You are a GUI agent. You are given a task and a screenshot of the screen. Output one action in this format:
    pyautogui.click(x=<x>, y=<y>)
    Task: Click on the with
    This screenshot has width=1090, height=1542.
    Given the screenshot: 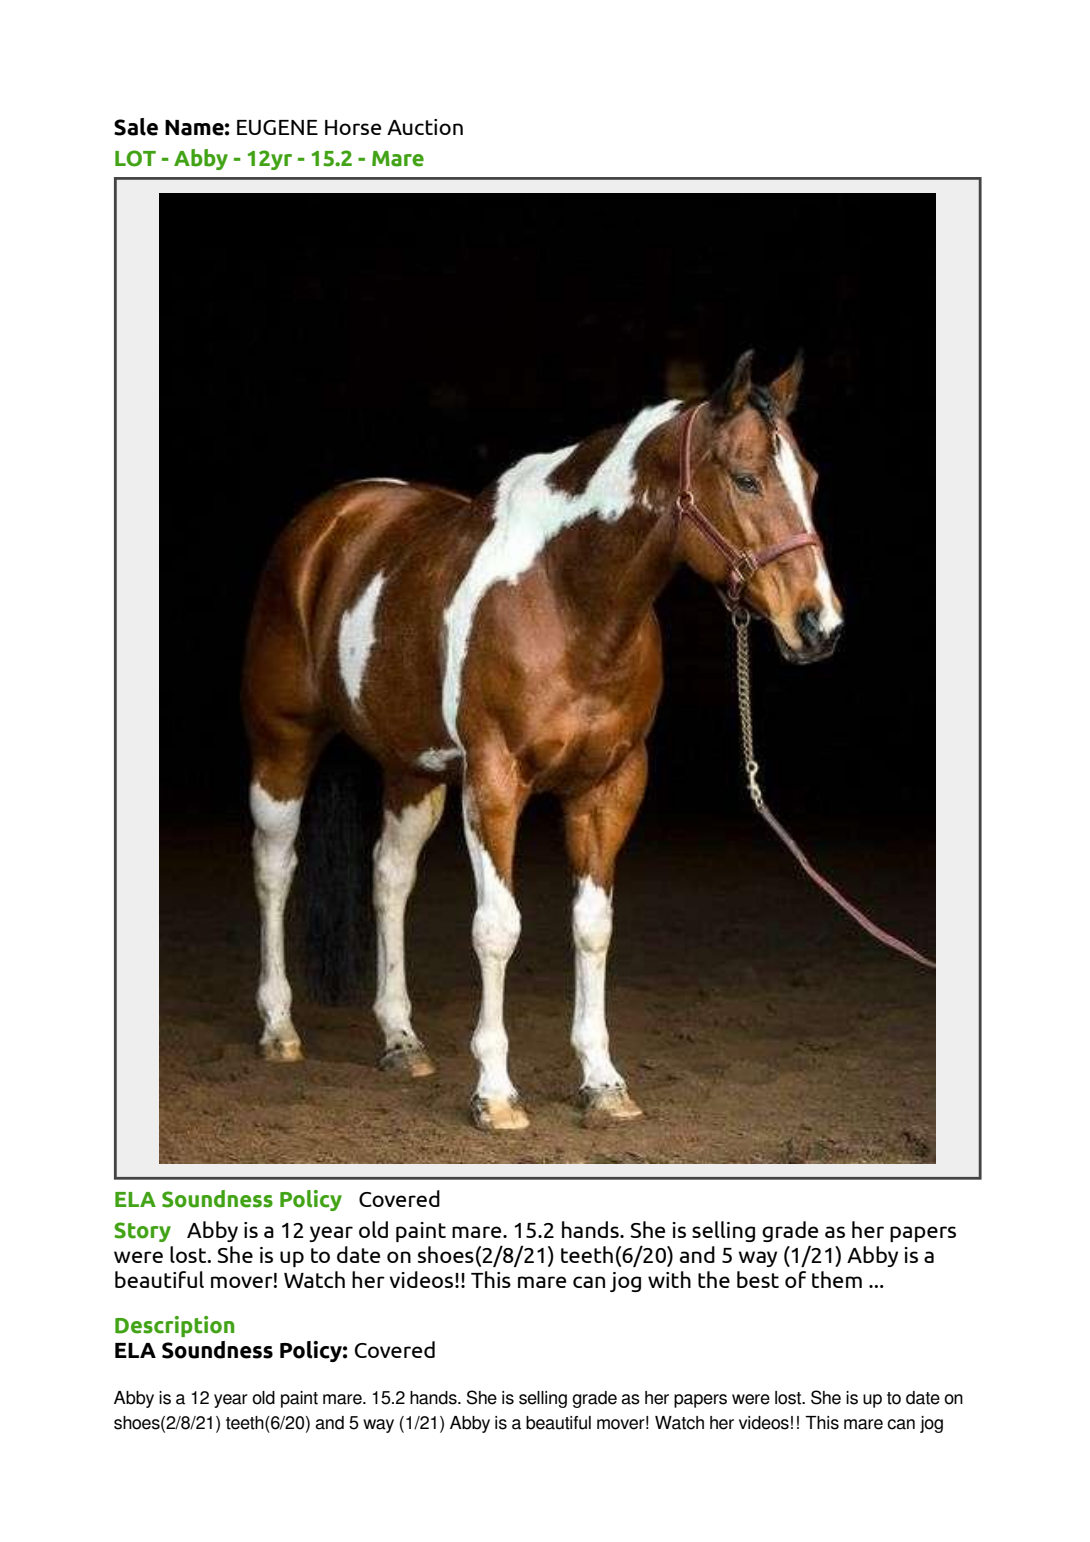 What is the action you would take?
    pyautogui.click(x=669, y=1279)
